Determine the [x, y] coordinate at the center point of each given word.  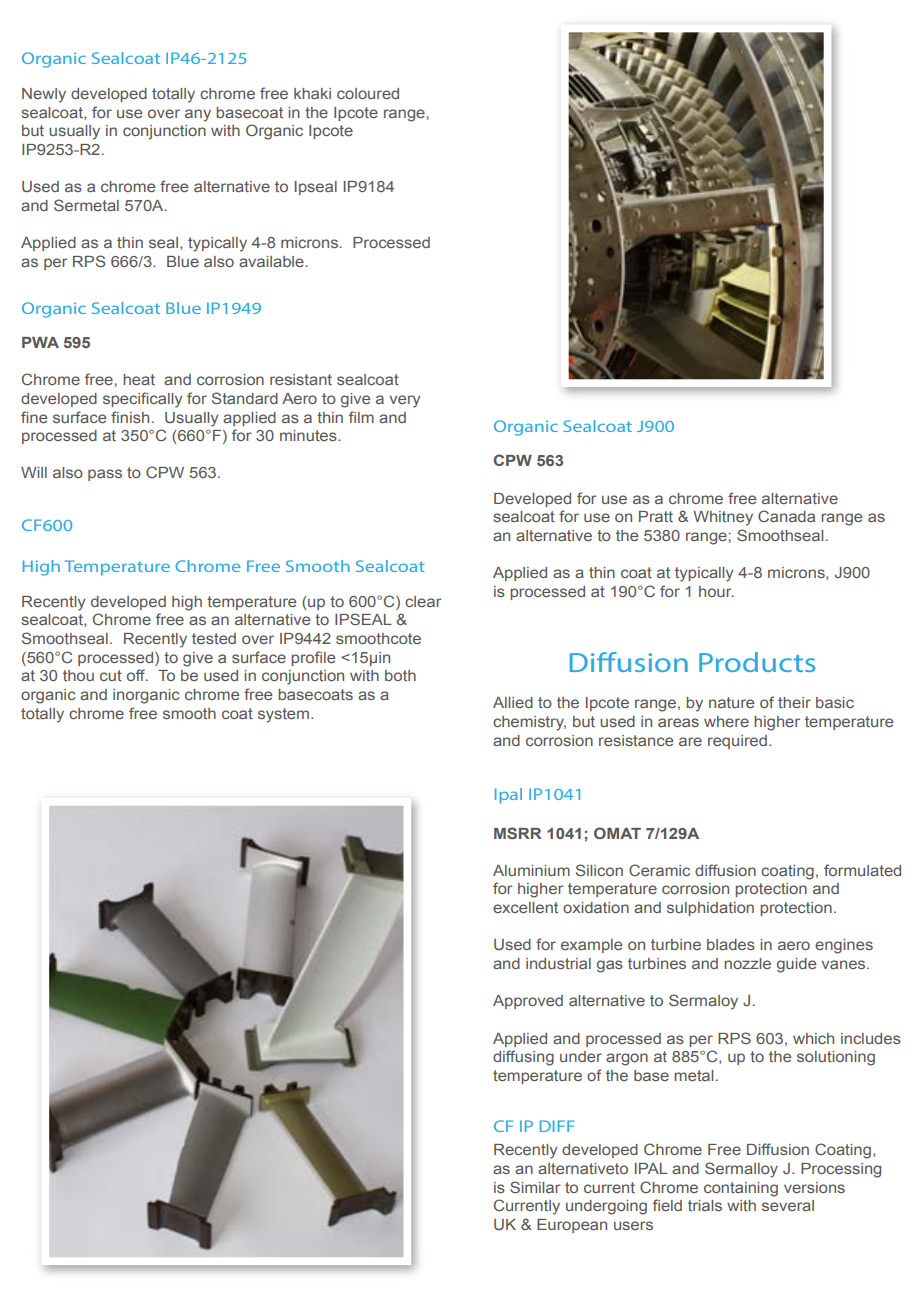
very [405, 401]
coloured [368, 93]
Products [757, 662]
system [283, 715]
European [572, 1226]
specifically [142, 400]
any [198, 115]
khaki [312, 93]
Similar [535, 1187]
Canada [786, 516]
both [400, 675]
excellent [525, 907]
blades [731, 944]
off [137, 675]
